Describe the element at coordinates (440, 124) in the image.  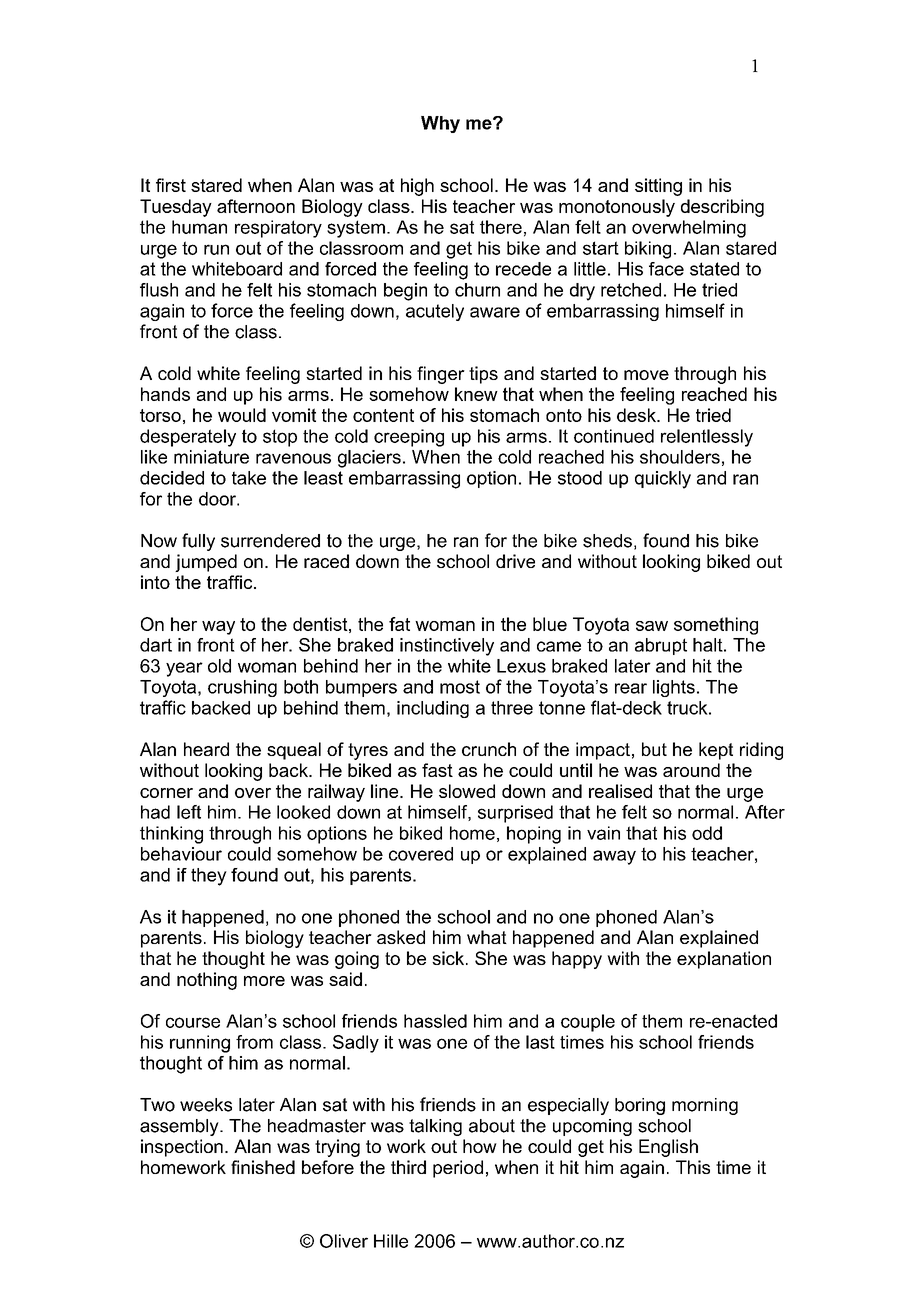
I see `Why` at that location.
